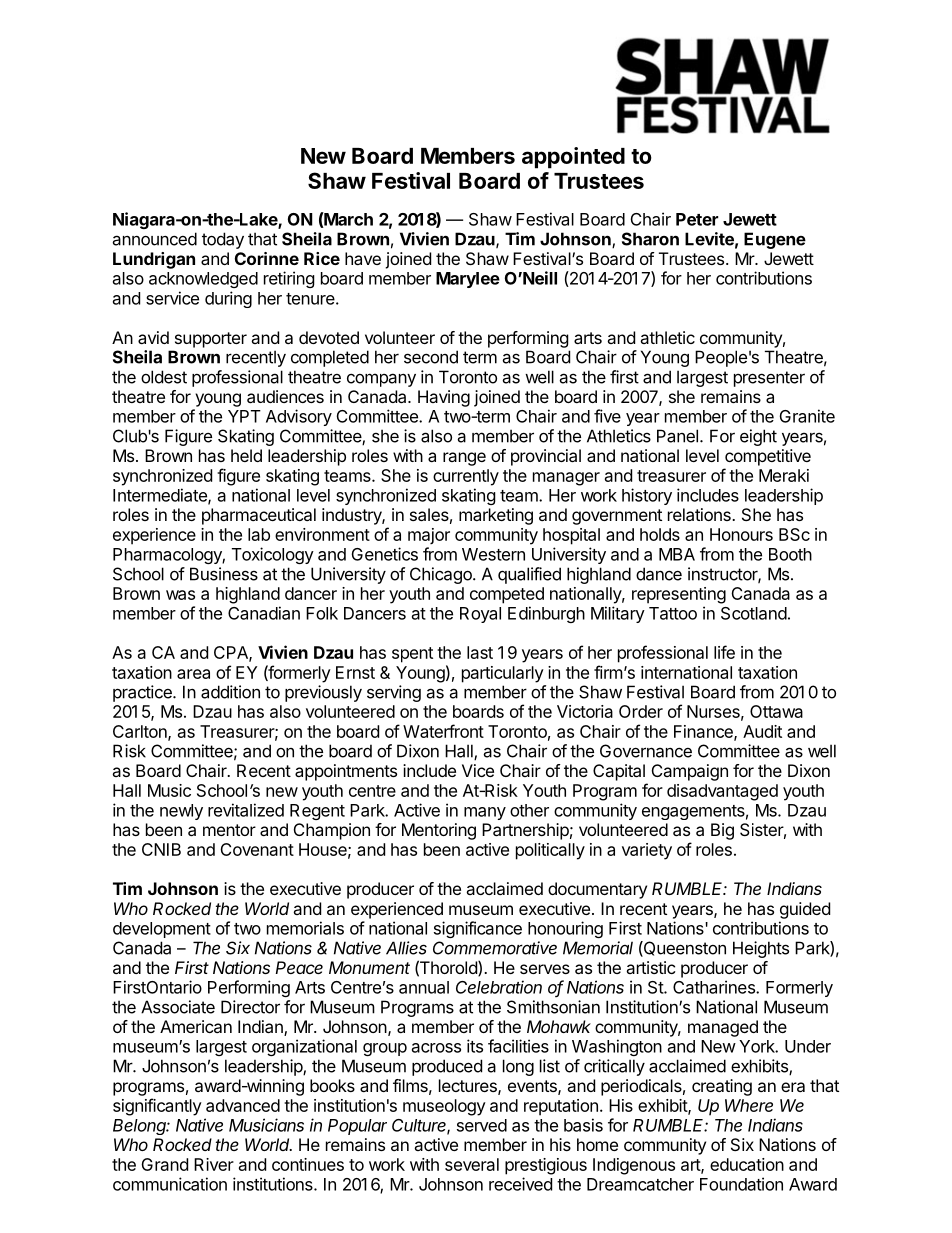 This screenshot has height=1233, width=952. I want to click on last, so click(480, 652).
